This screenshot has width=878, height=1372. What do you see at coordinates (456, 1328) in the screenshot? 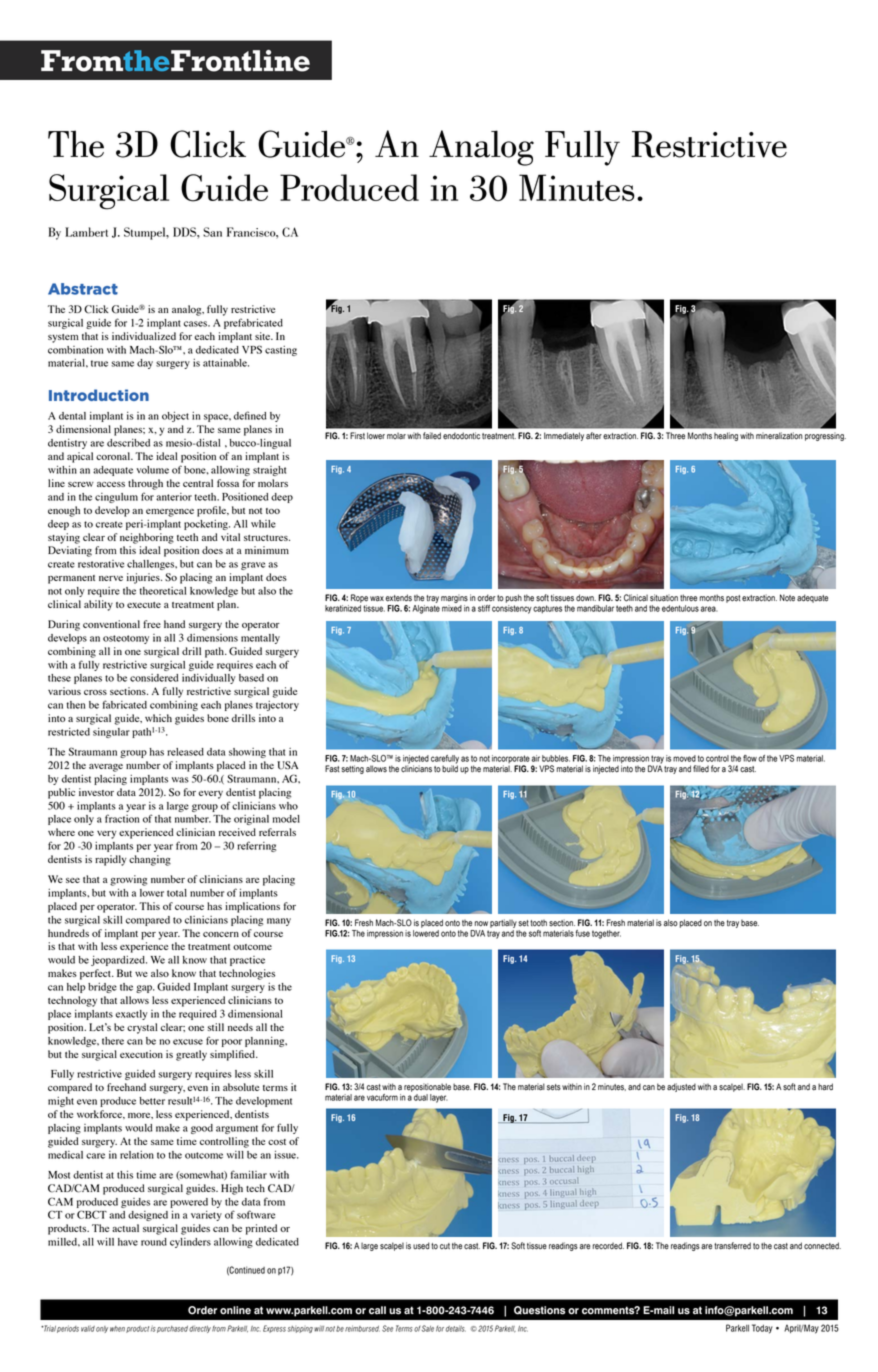
I see `details` at bounding box center [456, 1328].
